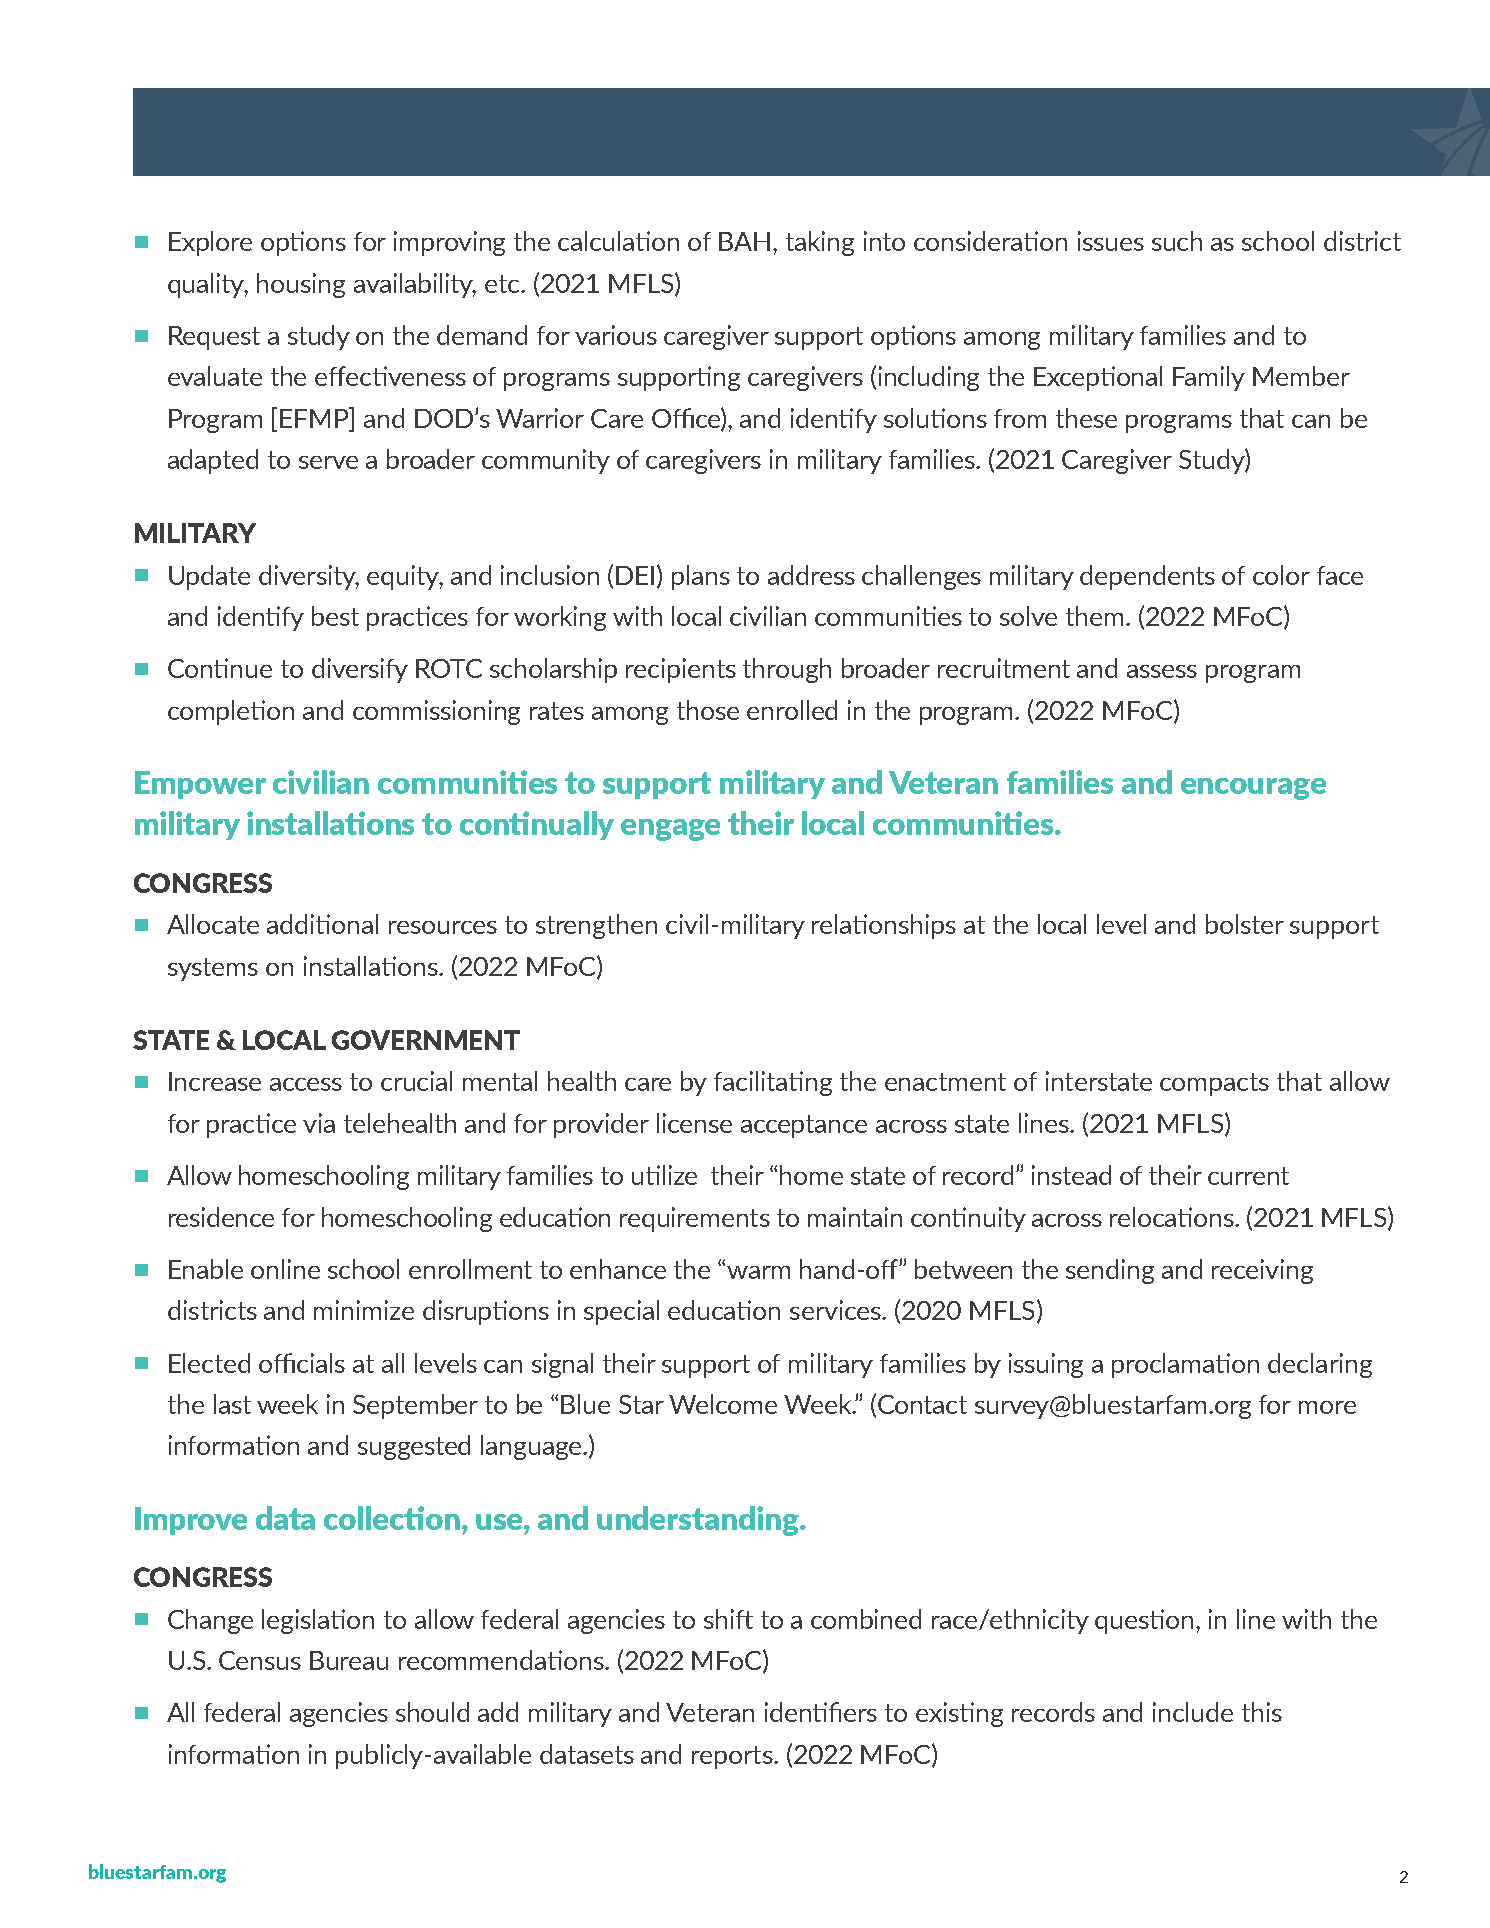 The height and width of the image is (1928, 1490). What do you see at coordinates (1193, 1712) in the image?
I see `include` at bounding box center [1193, 1712].
